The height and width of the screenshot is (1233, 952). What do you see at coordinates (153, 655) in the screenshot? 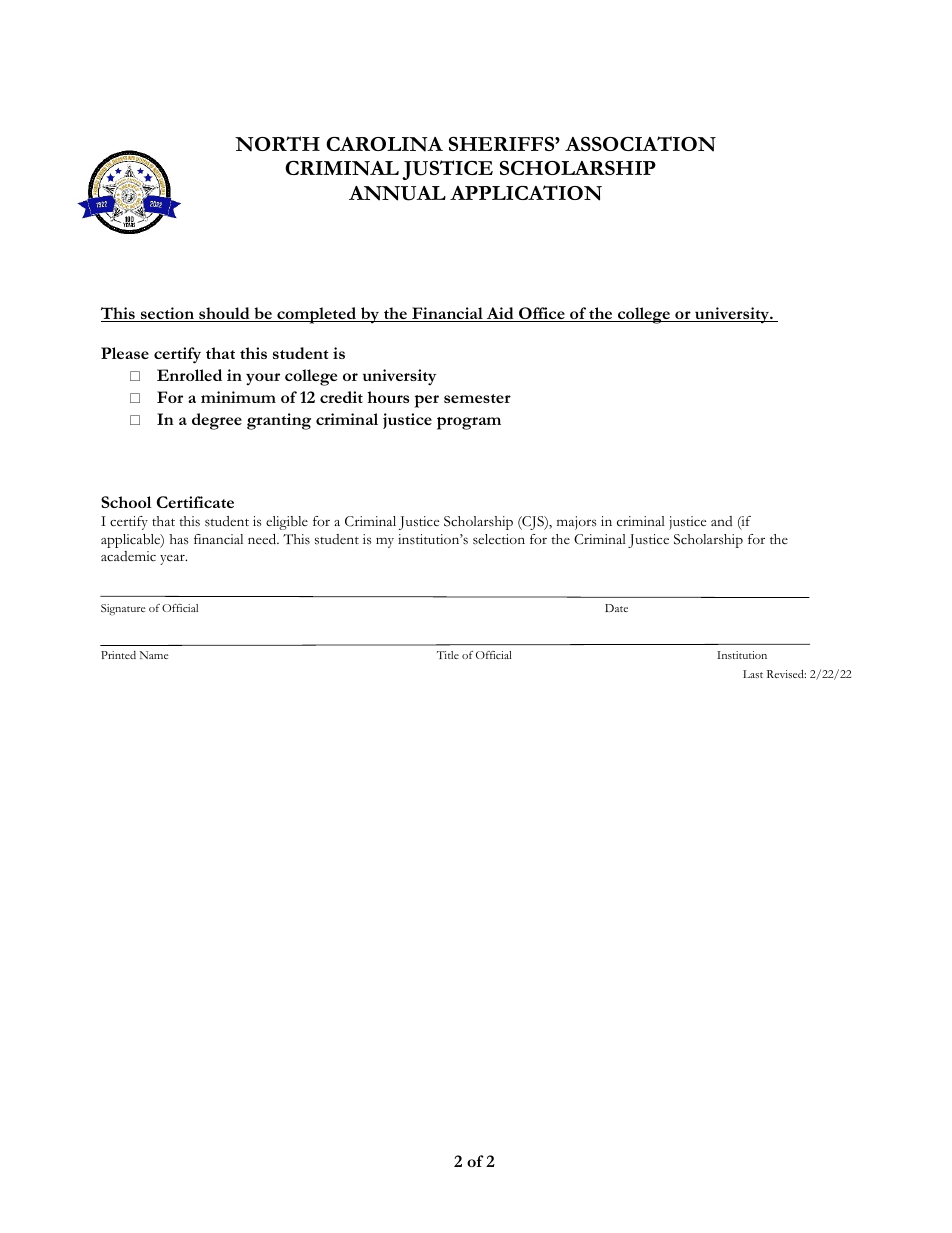
I see `Name` at bounding box center [153, 655].
